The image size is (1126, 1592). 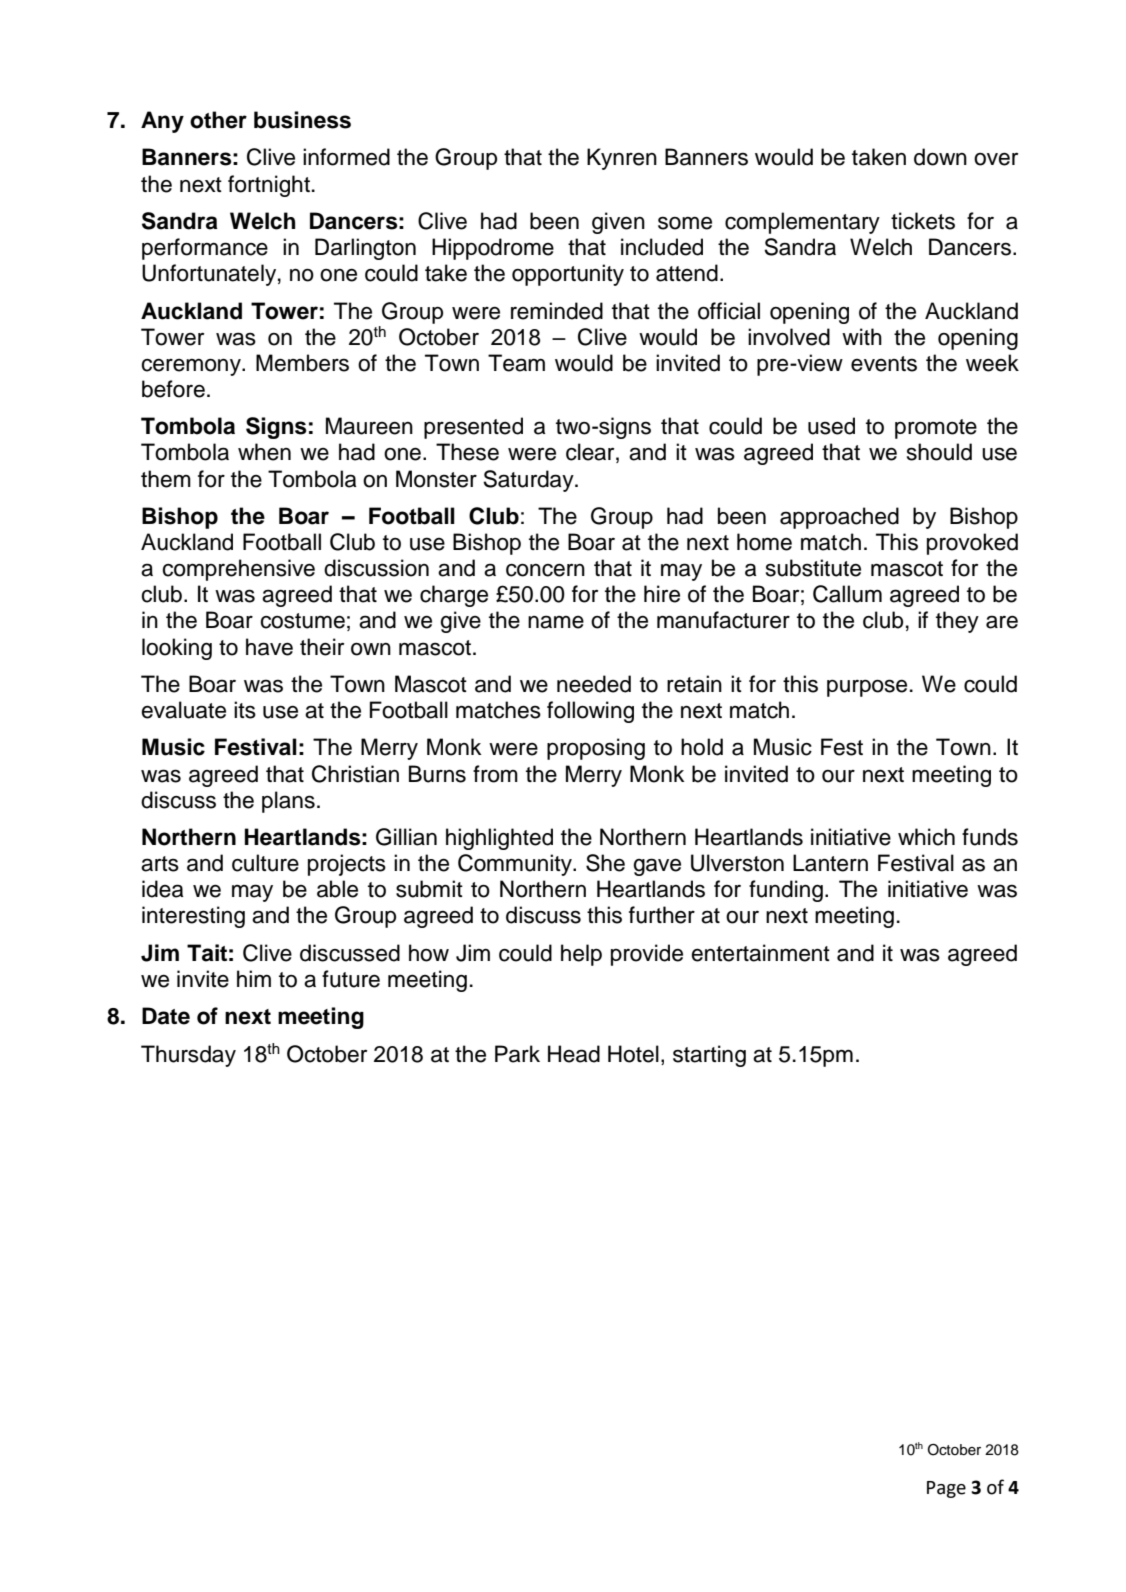 I want to click on Thursday, so click(x=188, y=1056).
